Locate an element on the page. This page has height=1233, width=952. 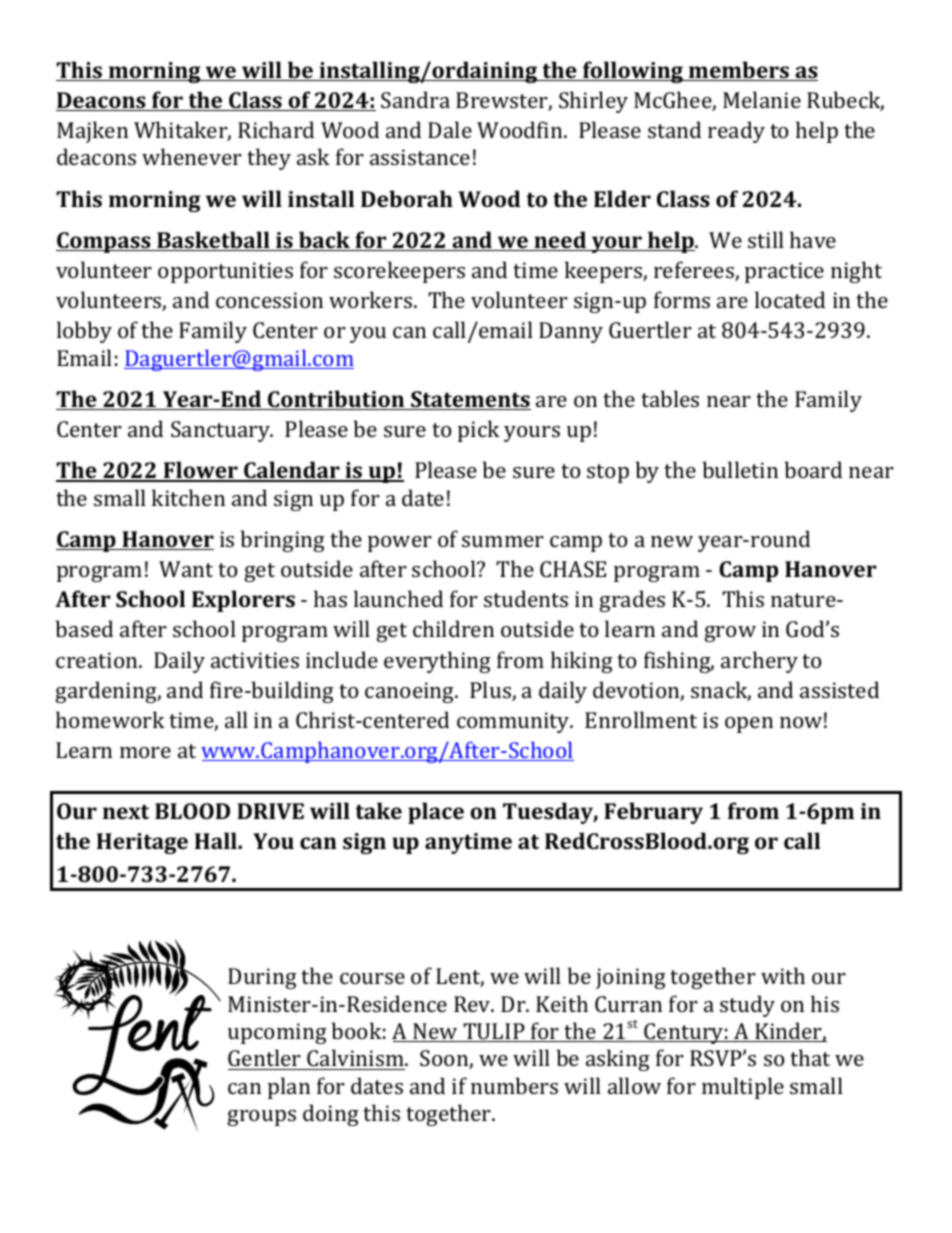
located is located at coordinates (790, 299).
